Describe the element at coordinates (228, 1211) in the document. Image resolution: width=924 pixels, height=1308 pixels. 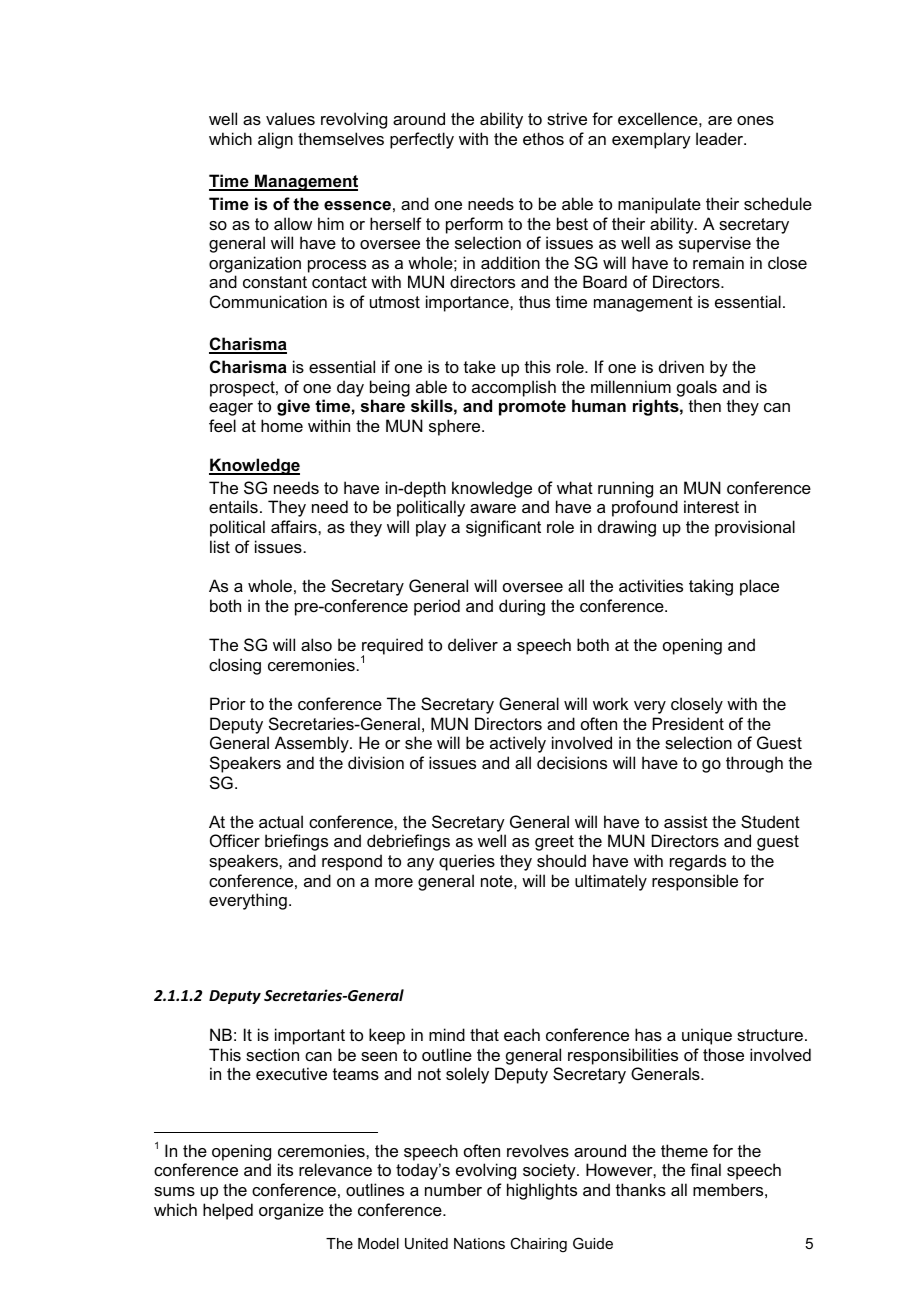
I see `helped` at that location.
